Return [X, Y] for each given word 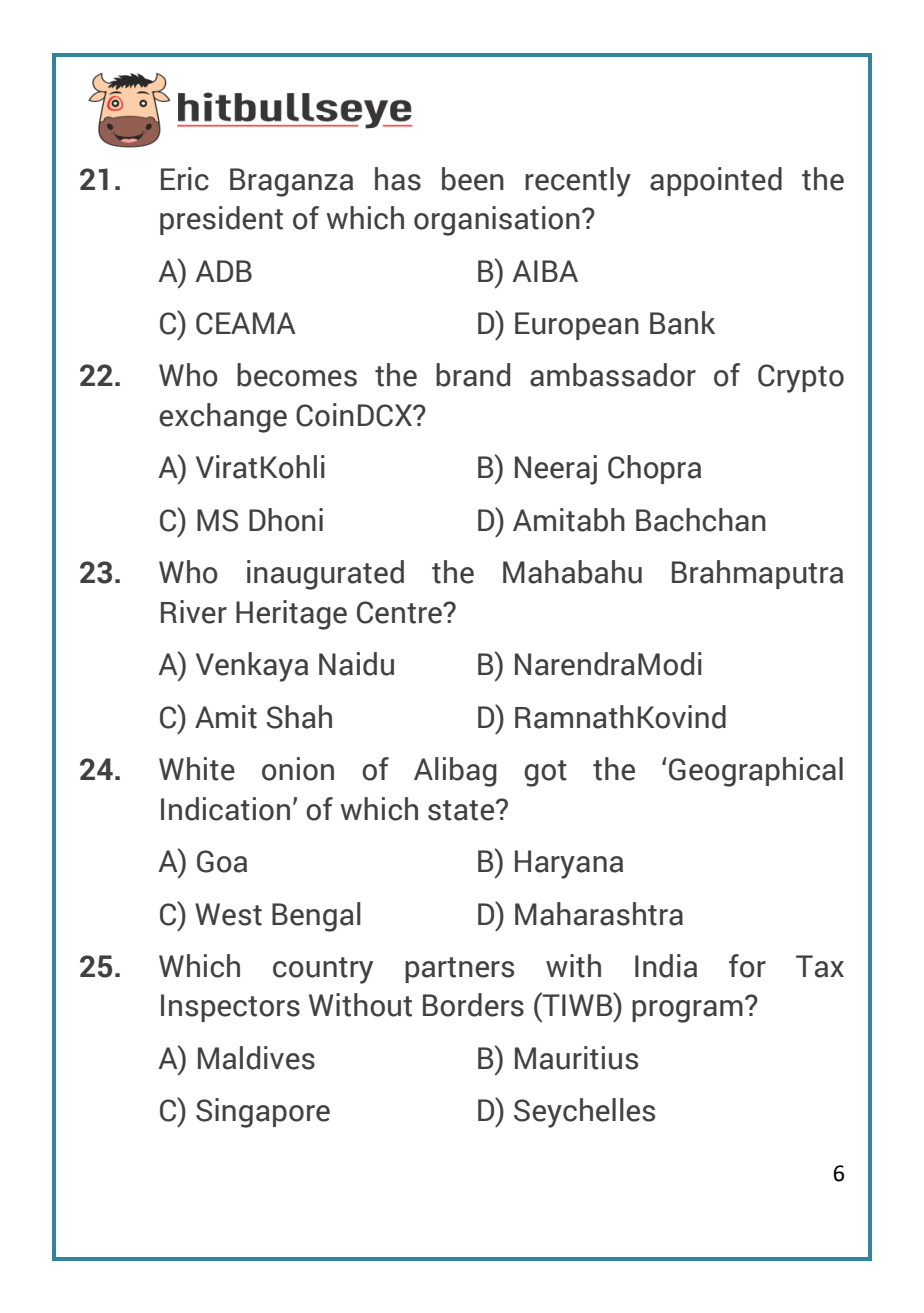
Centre [400, 612]
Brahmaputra [757, 574]
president [221, 220]
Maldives [256, 1058]
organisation [497, 221]
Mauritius [576, 1058]
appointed [716, 181]
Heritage [291, 615]
